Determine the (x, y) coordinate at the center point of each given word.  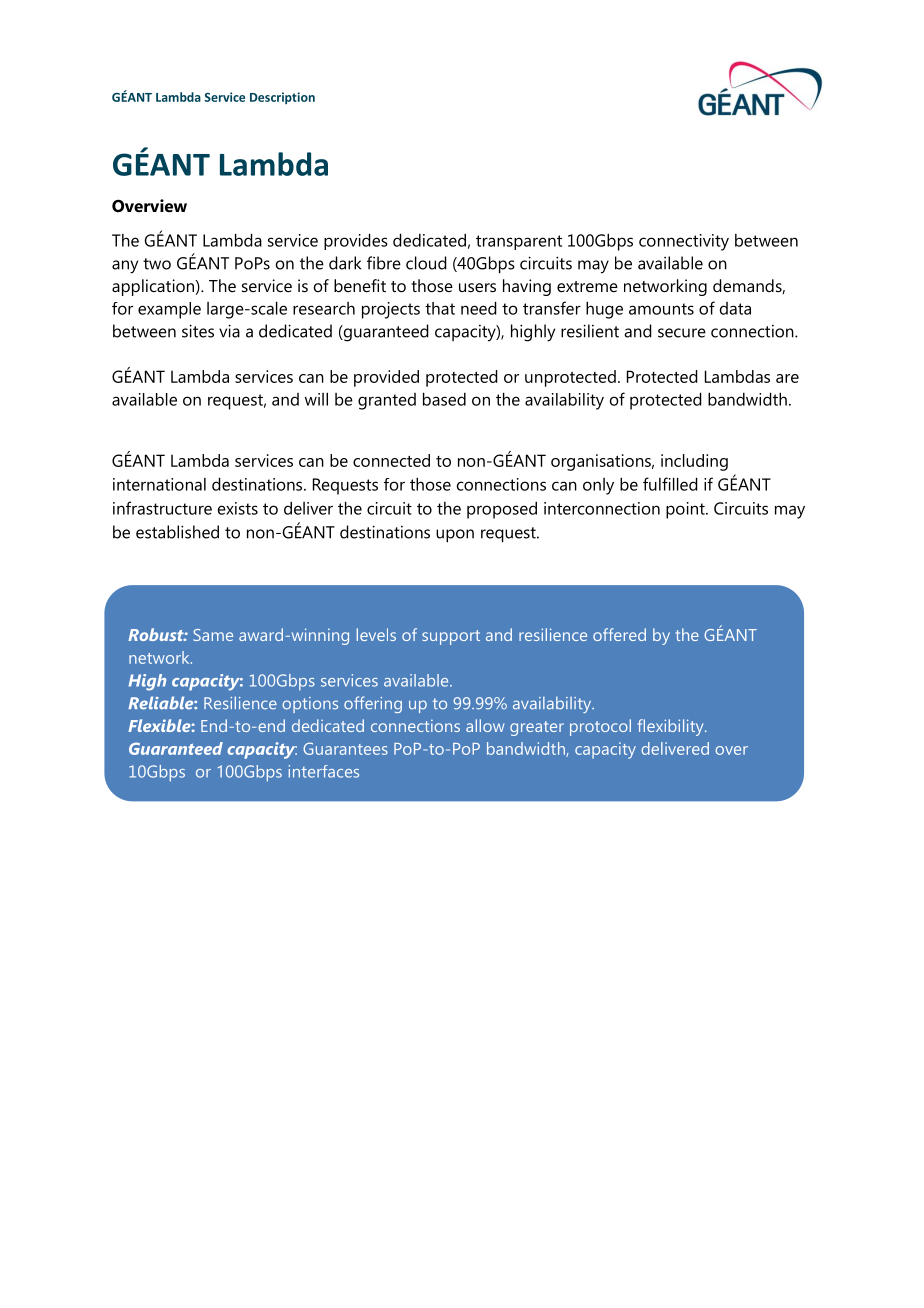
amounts (661, 309)
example (169, 310)
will (316, 399)
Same (213, 635)
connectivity (684, 242)
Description (282, 98)
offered (619, 634)
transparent (519, 242)
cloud (426, 263)
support (451, 637)
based (444, 399)
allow (485, 725)
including (694, 462)
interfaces (324, 771)
